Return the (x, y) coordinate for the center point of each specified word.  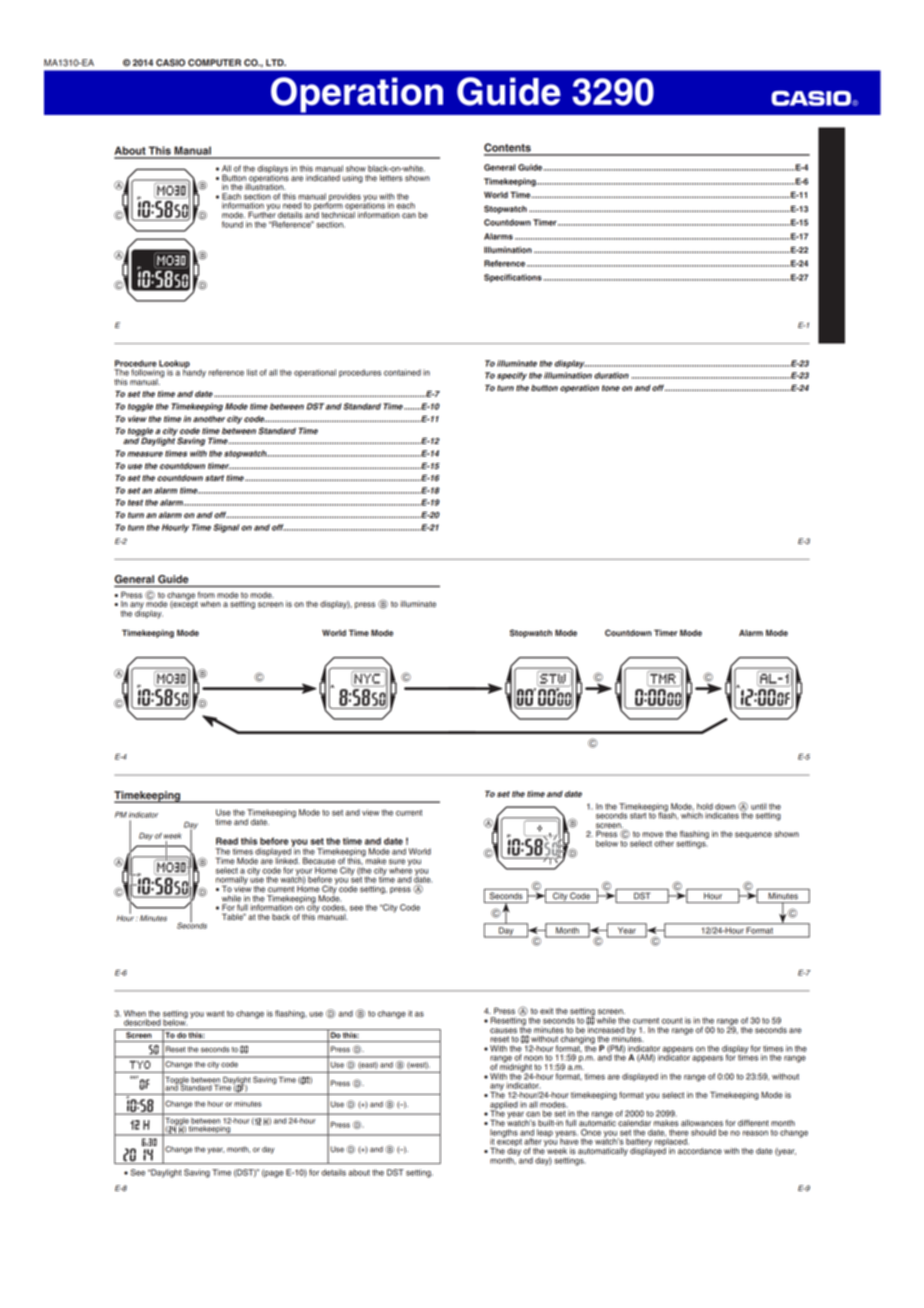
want (215, 1014)
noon (533, 1058)
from (206, 594)
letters (391, 178)
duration (611, 375)
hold (705, 806)
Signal (226, 528)
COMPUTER (214, 63)
